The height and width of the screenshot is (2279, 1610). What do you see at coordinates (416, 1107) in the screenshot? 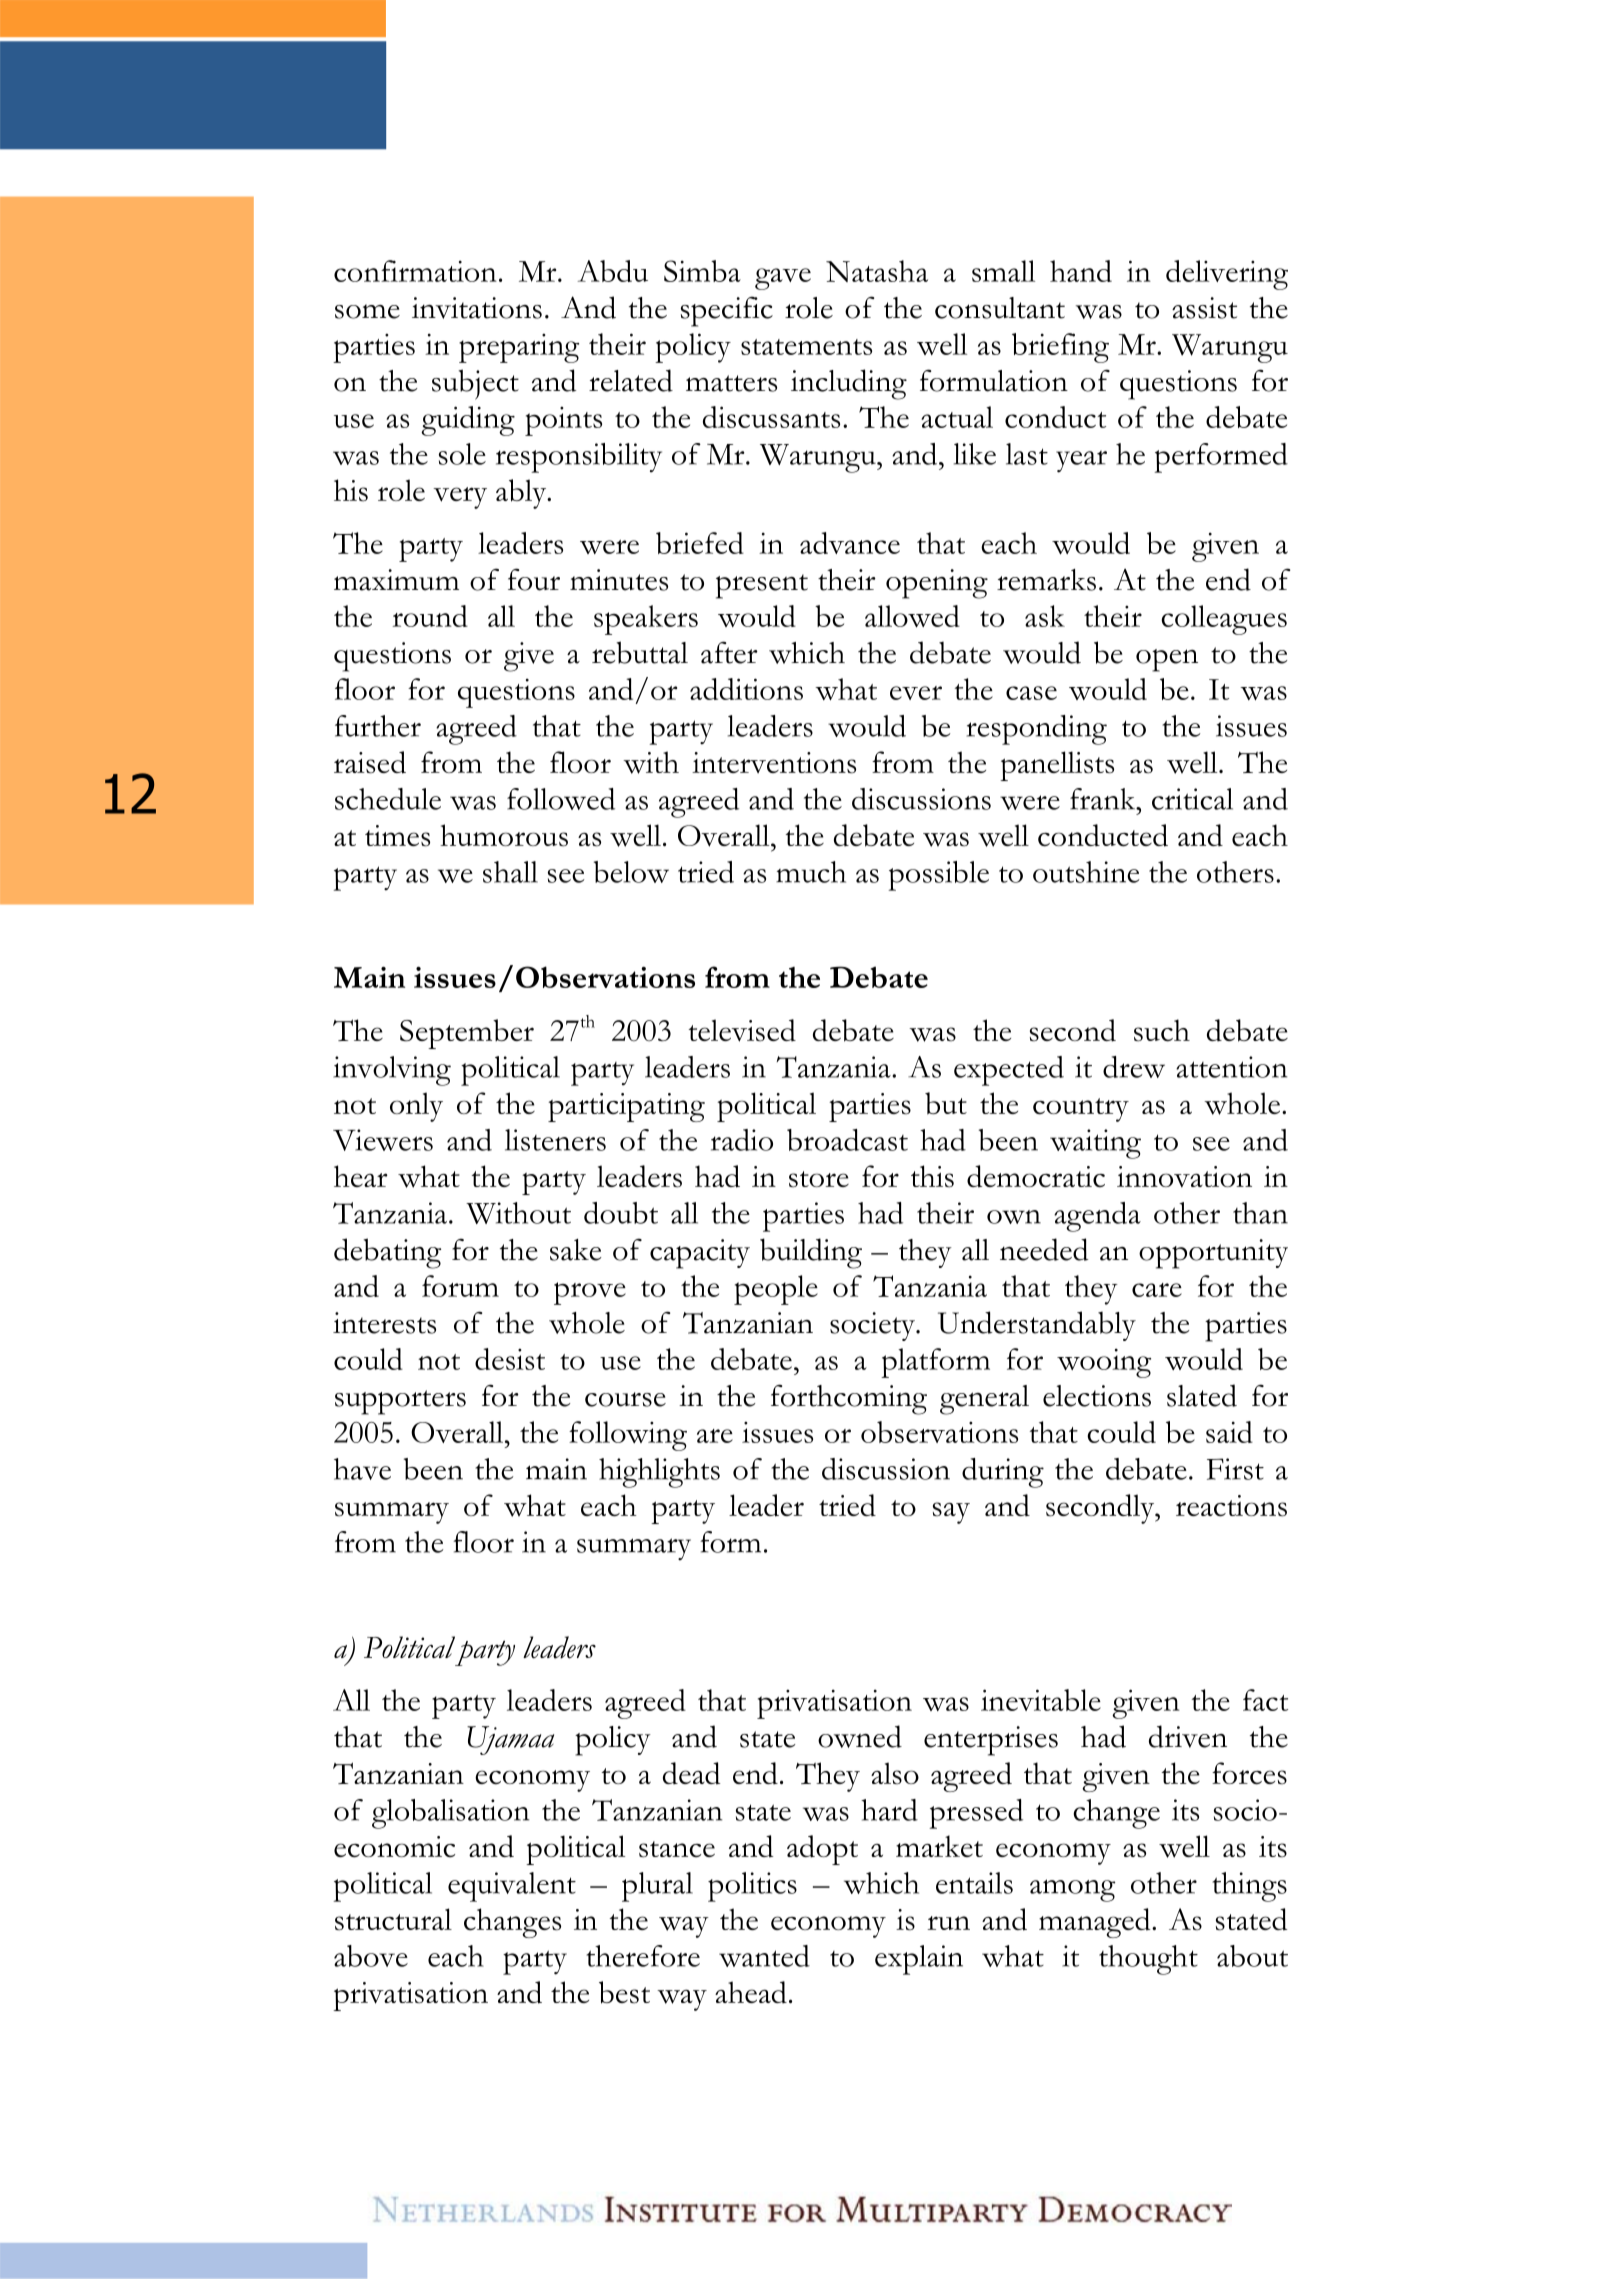
I see `only` at bounding box center [416, 1107].
